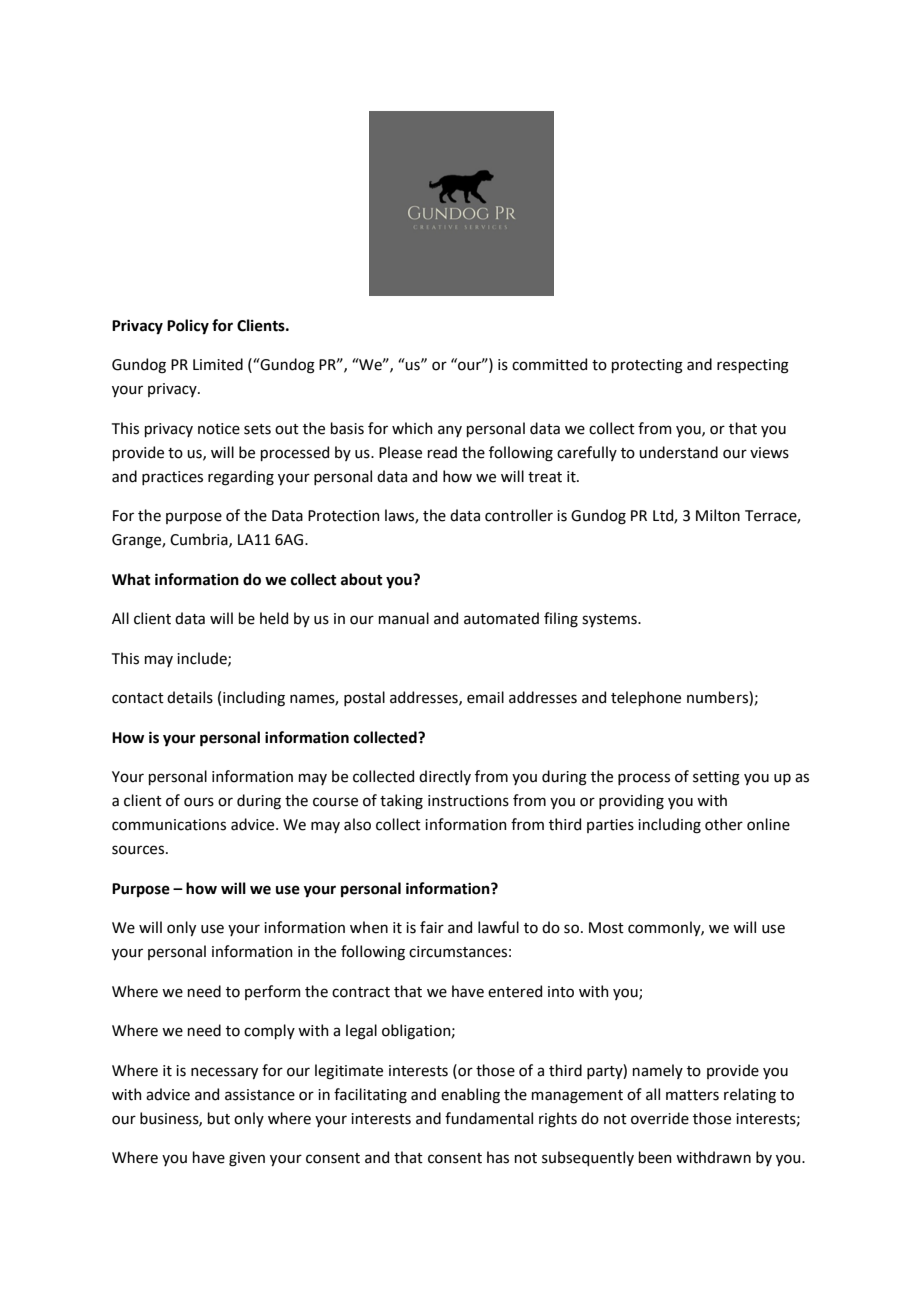  Describe the element at coordinates (549, 364) in the screenshot. I see `committed` at that location.
